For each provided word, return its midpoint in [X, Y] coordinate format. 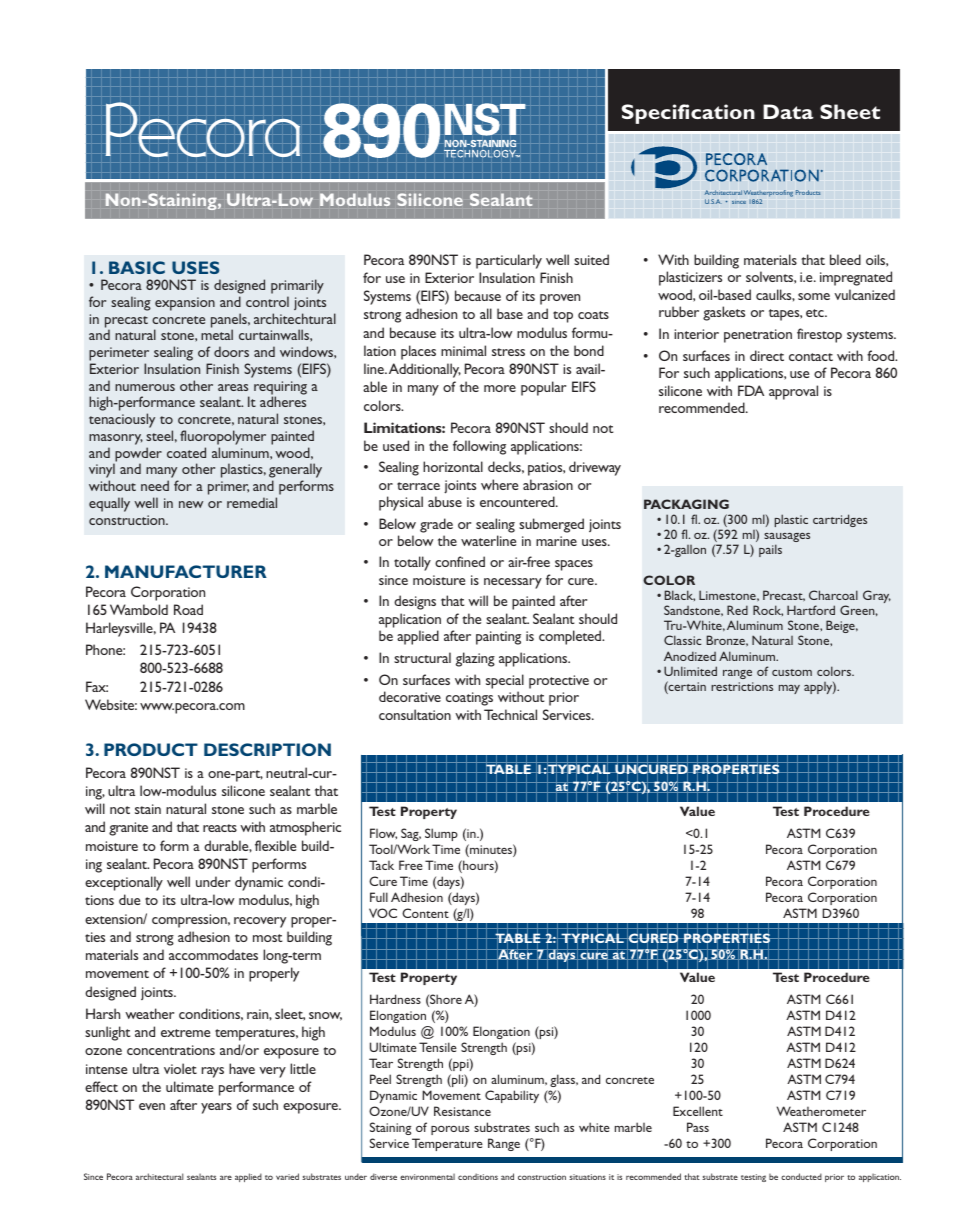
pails [770, 550]
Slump [441, 834]
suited [591, 259]
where [499, 484]
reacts [220, 828]
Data [788, 111]
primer [228, 488]
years [216, 1108]
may [789, 689]
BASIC [137, 267]
